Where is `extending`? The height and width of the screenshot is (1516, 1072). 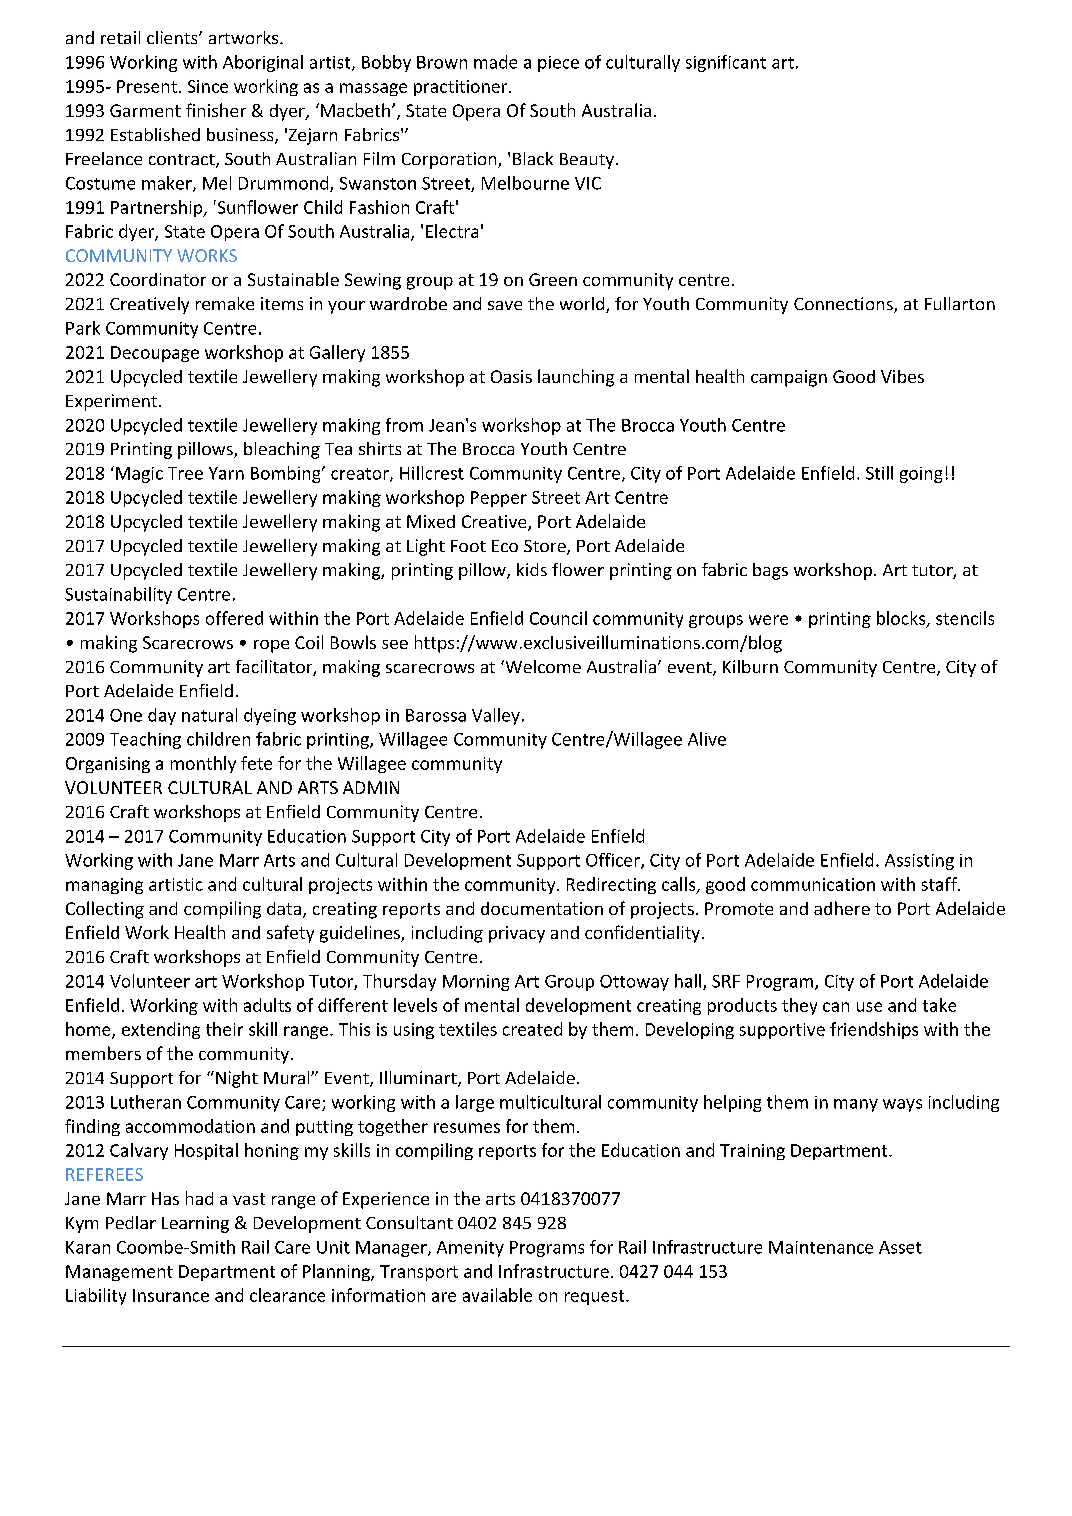
extending is located at coordinates (161, 1030).
